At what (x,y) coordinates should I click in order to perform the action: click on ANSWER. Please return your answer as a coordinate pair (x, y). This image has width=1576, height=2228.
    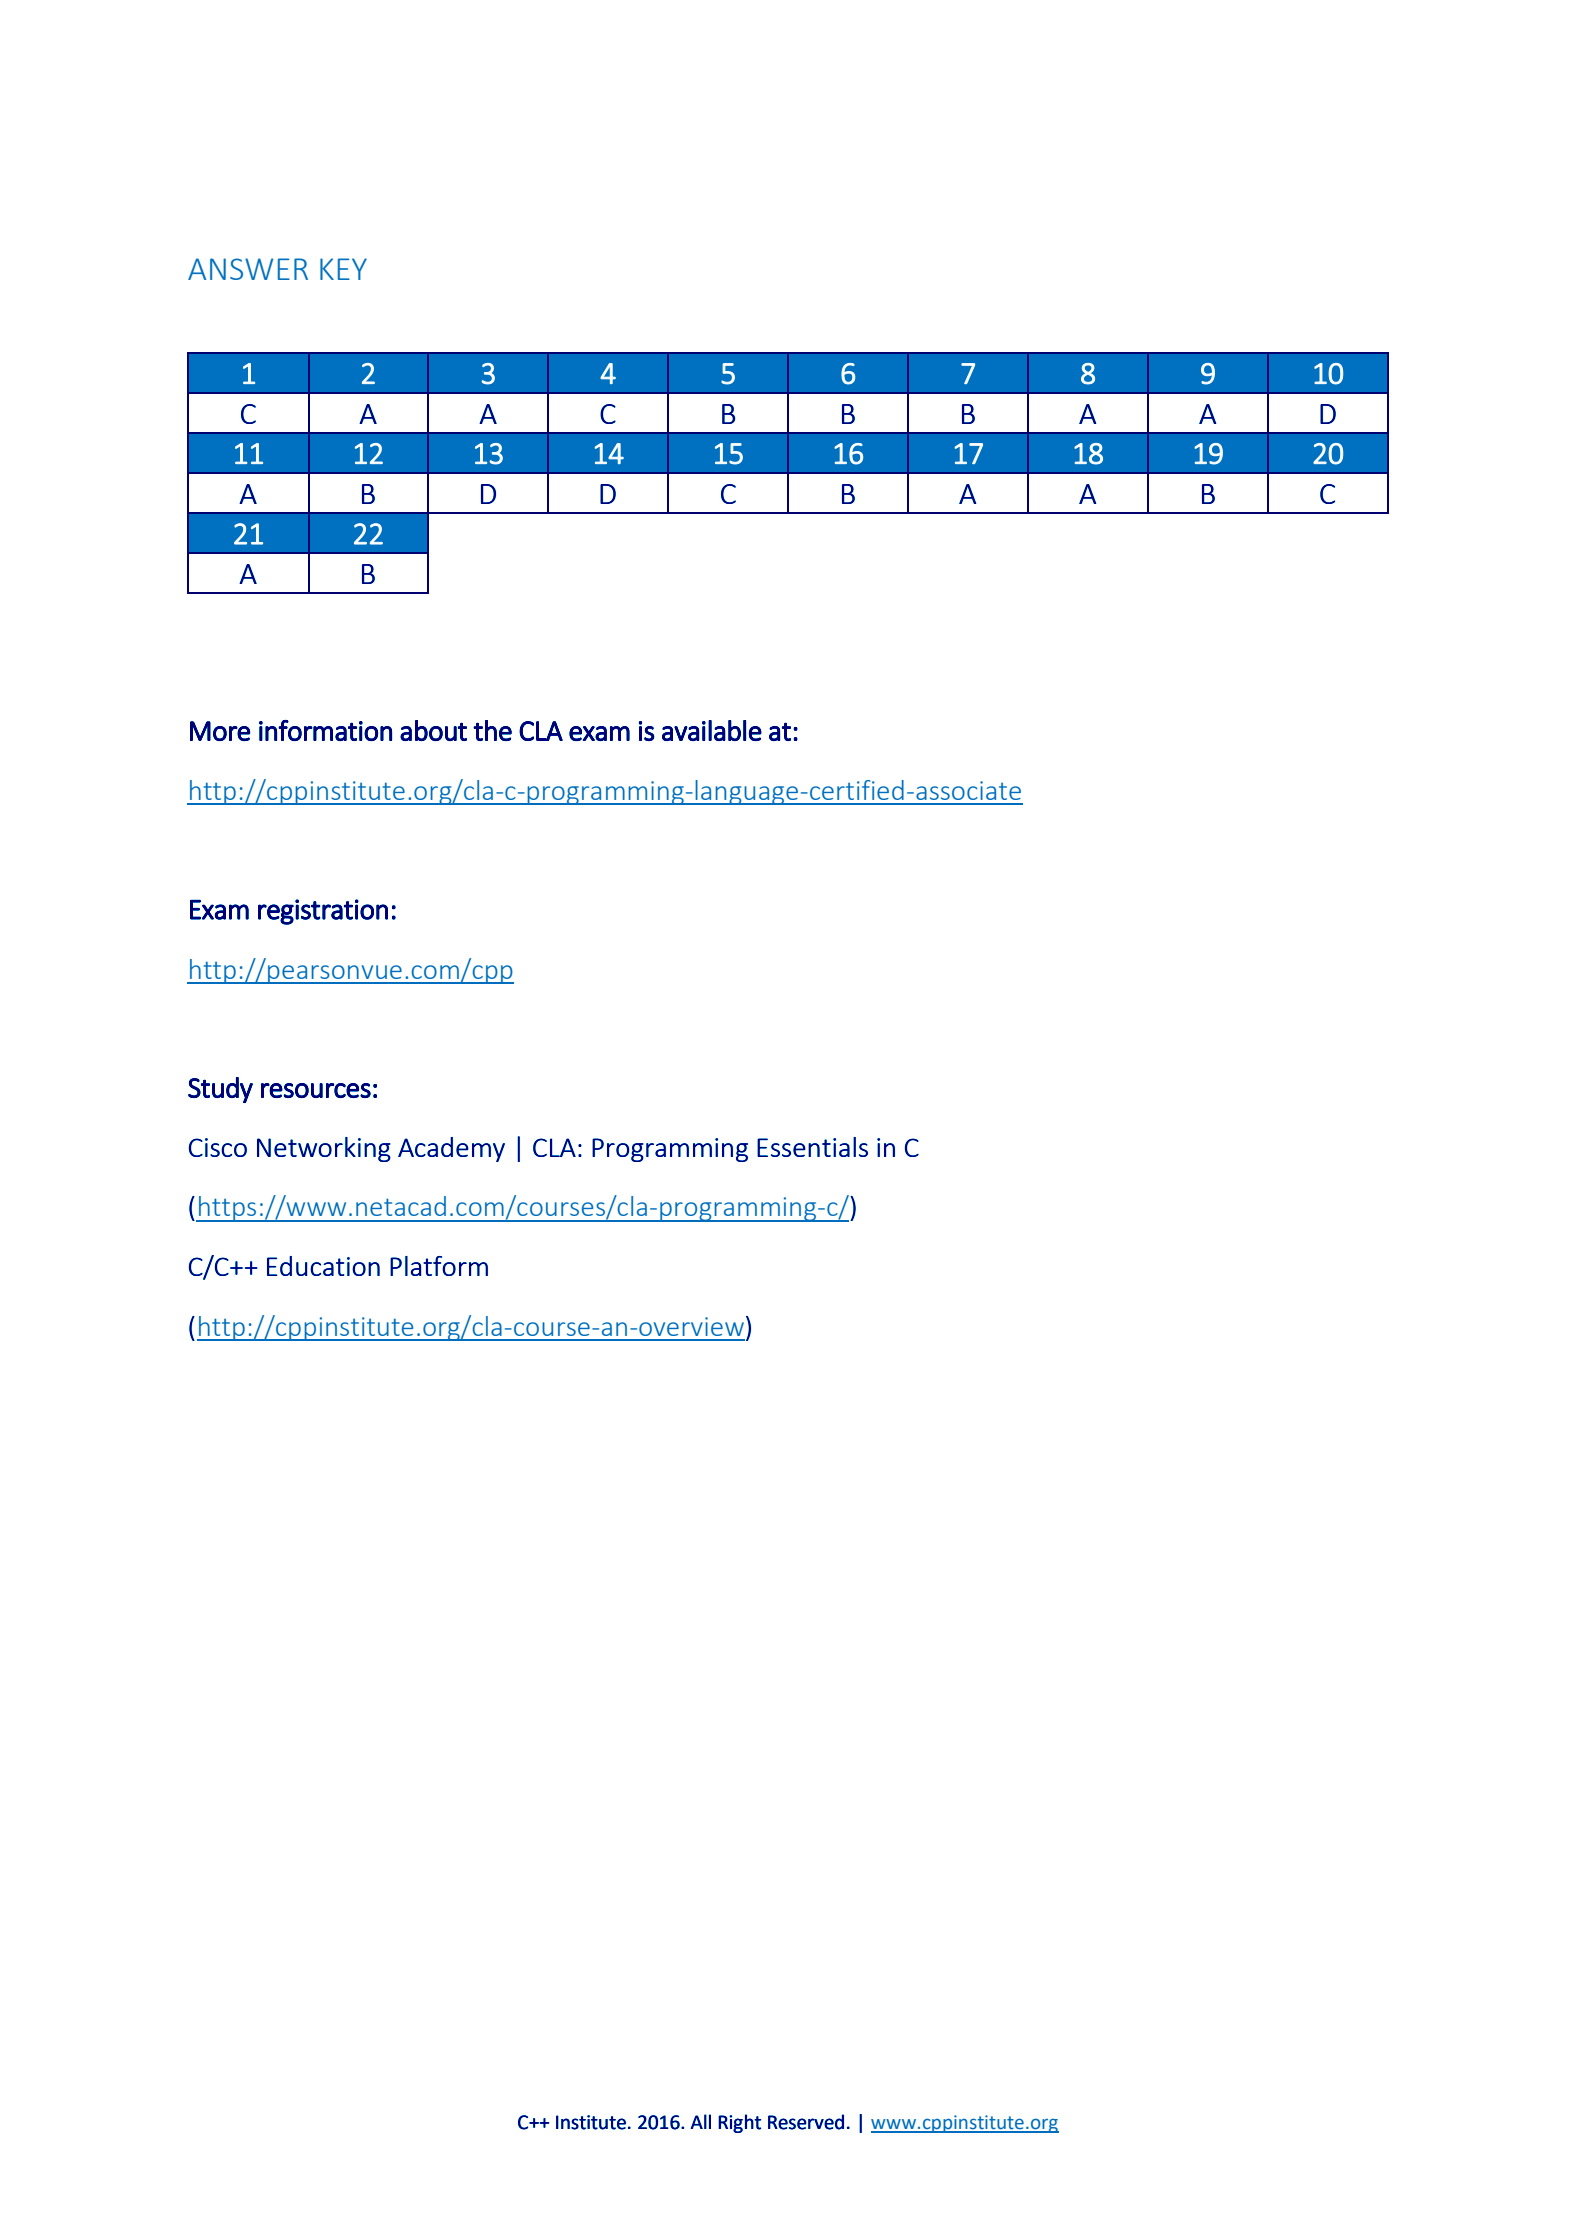
    Looking at the image, I should click on (248, 269).
